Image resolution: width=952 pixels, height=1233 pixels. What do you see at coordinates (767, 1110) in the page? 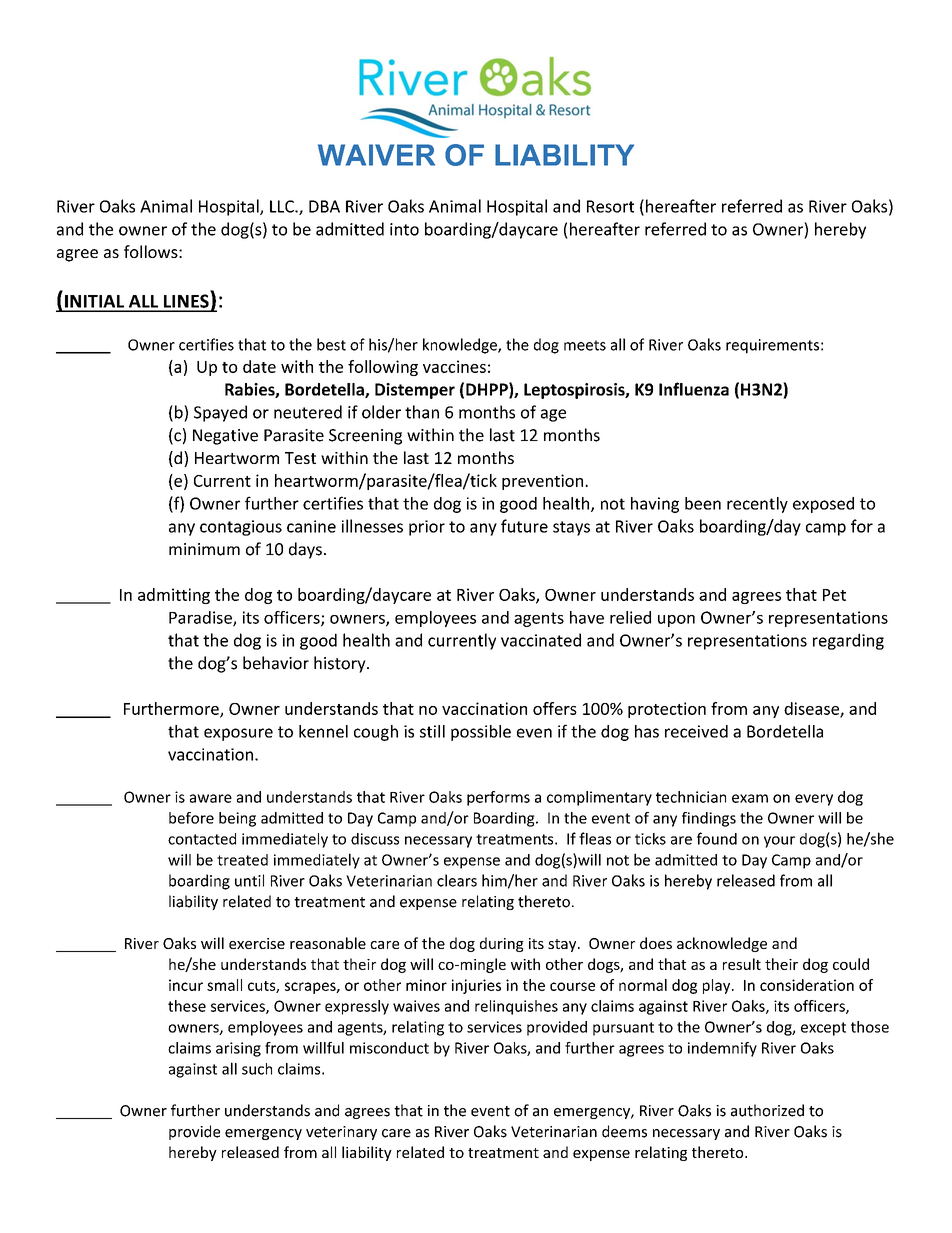
I see `authorized` at bounding box center [767, 1110].
